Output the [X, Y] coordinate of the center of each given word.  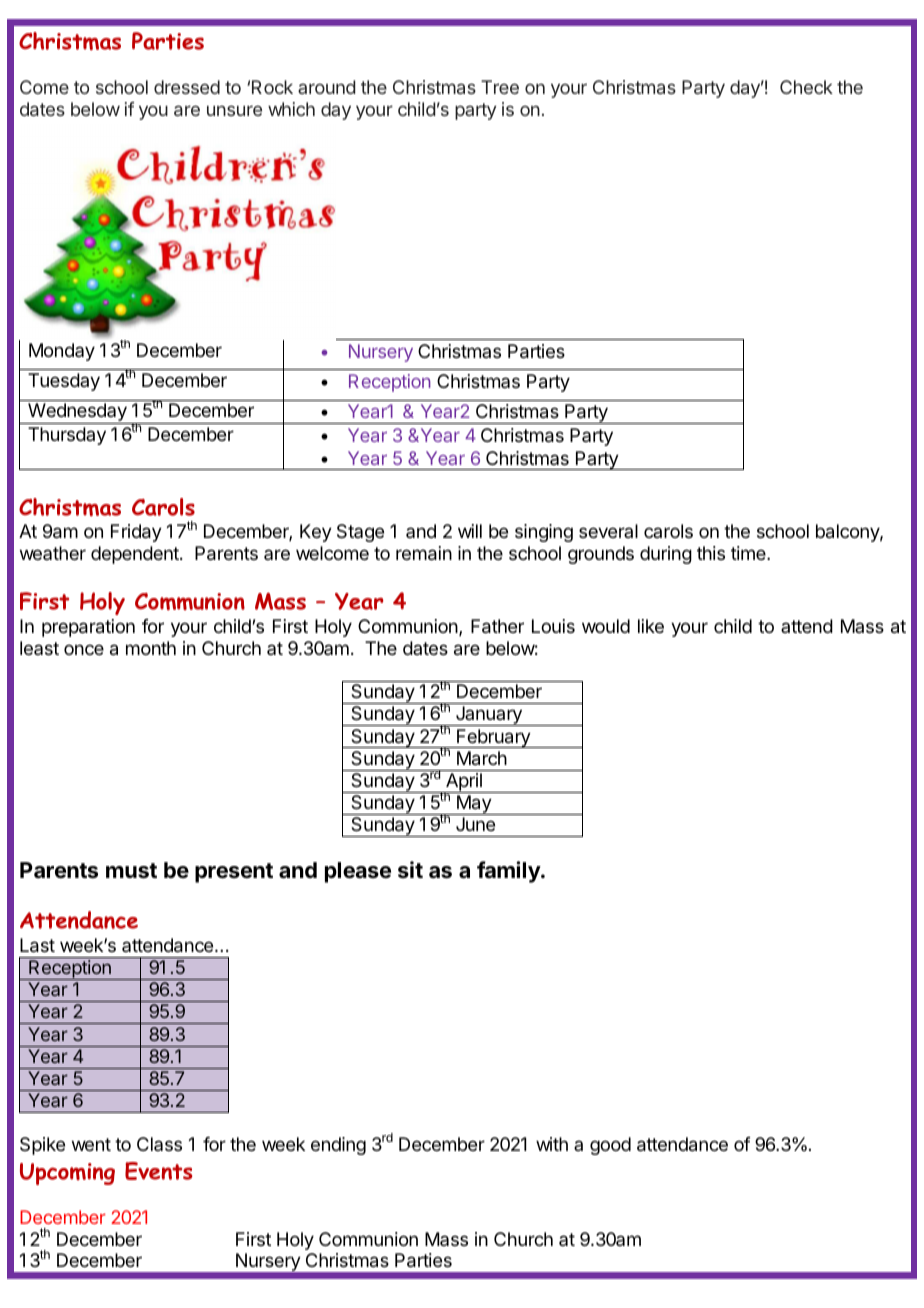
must [131, 871]
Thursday [67, 436]
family [509, 872]
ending [338, 1146]
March [482, 758]
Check [806, 87]
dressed [187, 87]
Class [159, 1144]
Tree [500, 87]
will [470, 531]
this [711, 553]
